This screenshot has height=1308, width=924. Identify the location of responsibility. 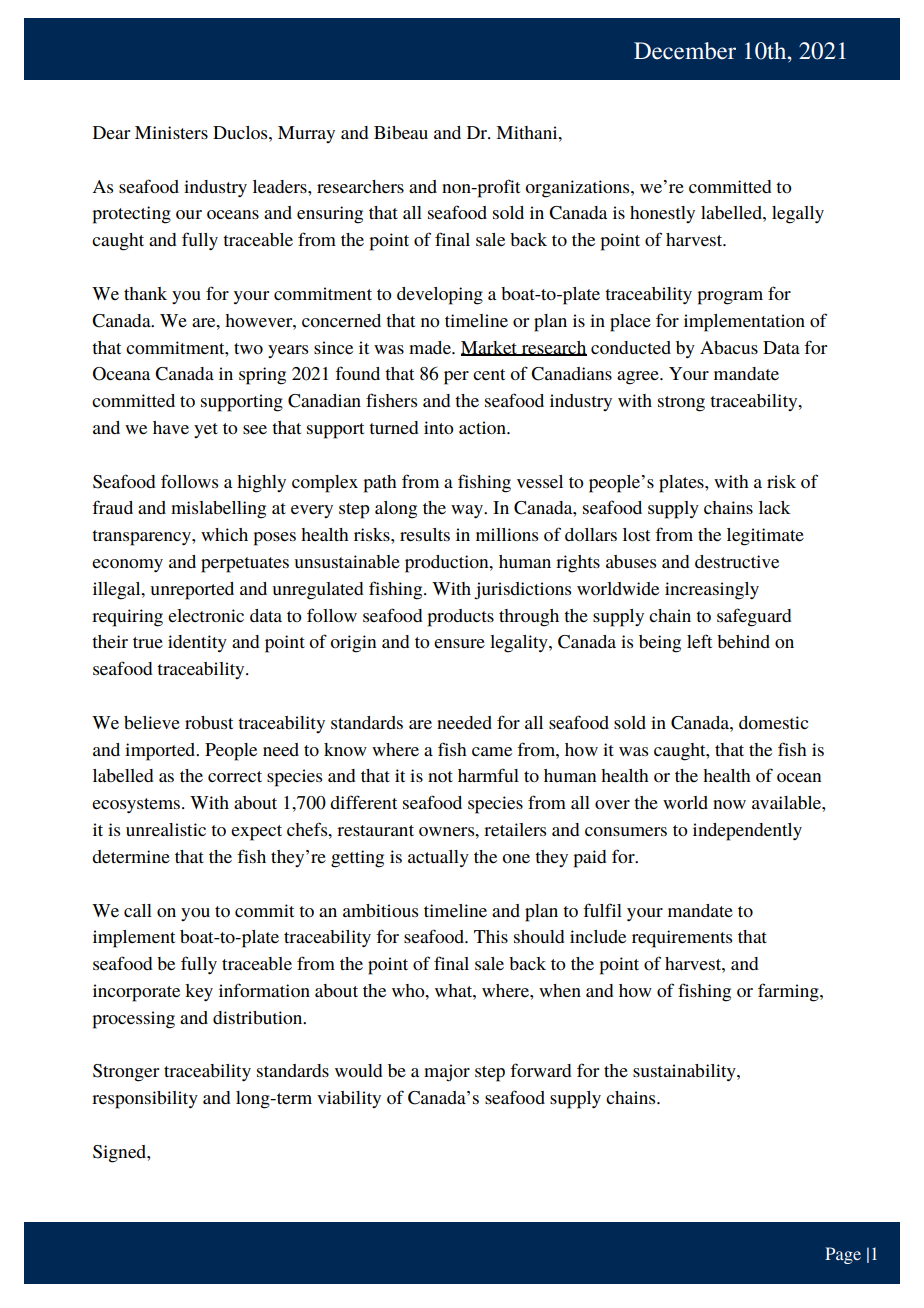
(145, 1100).
